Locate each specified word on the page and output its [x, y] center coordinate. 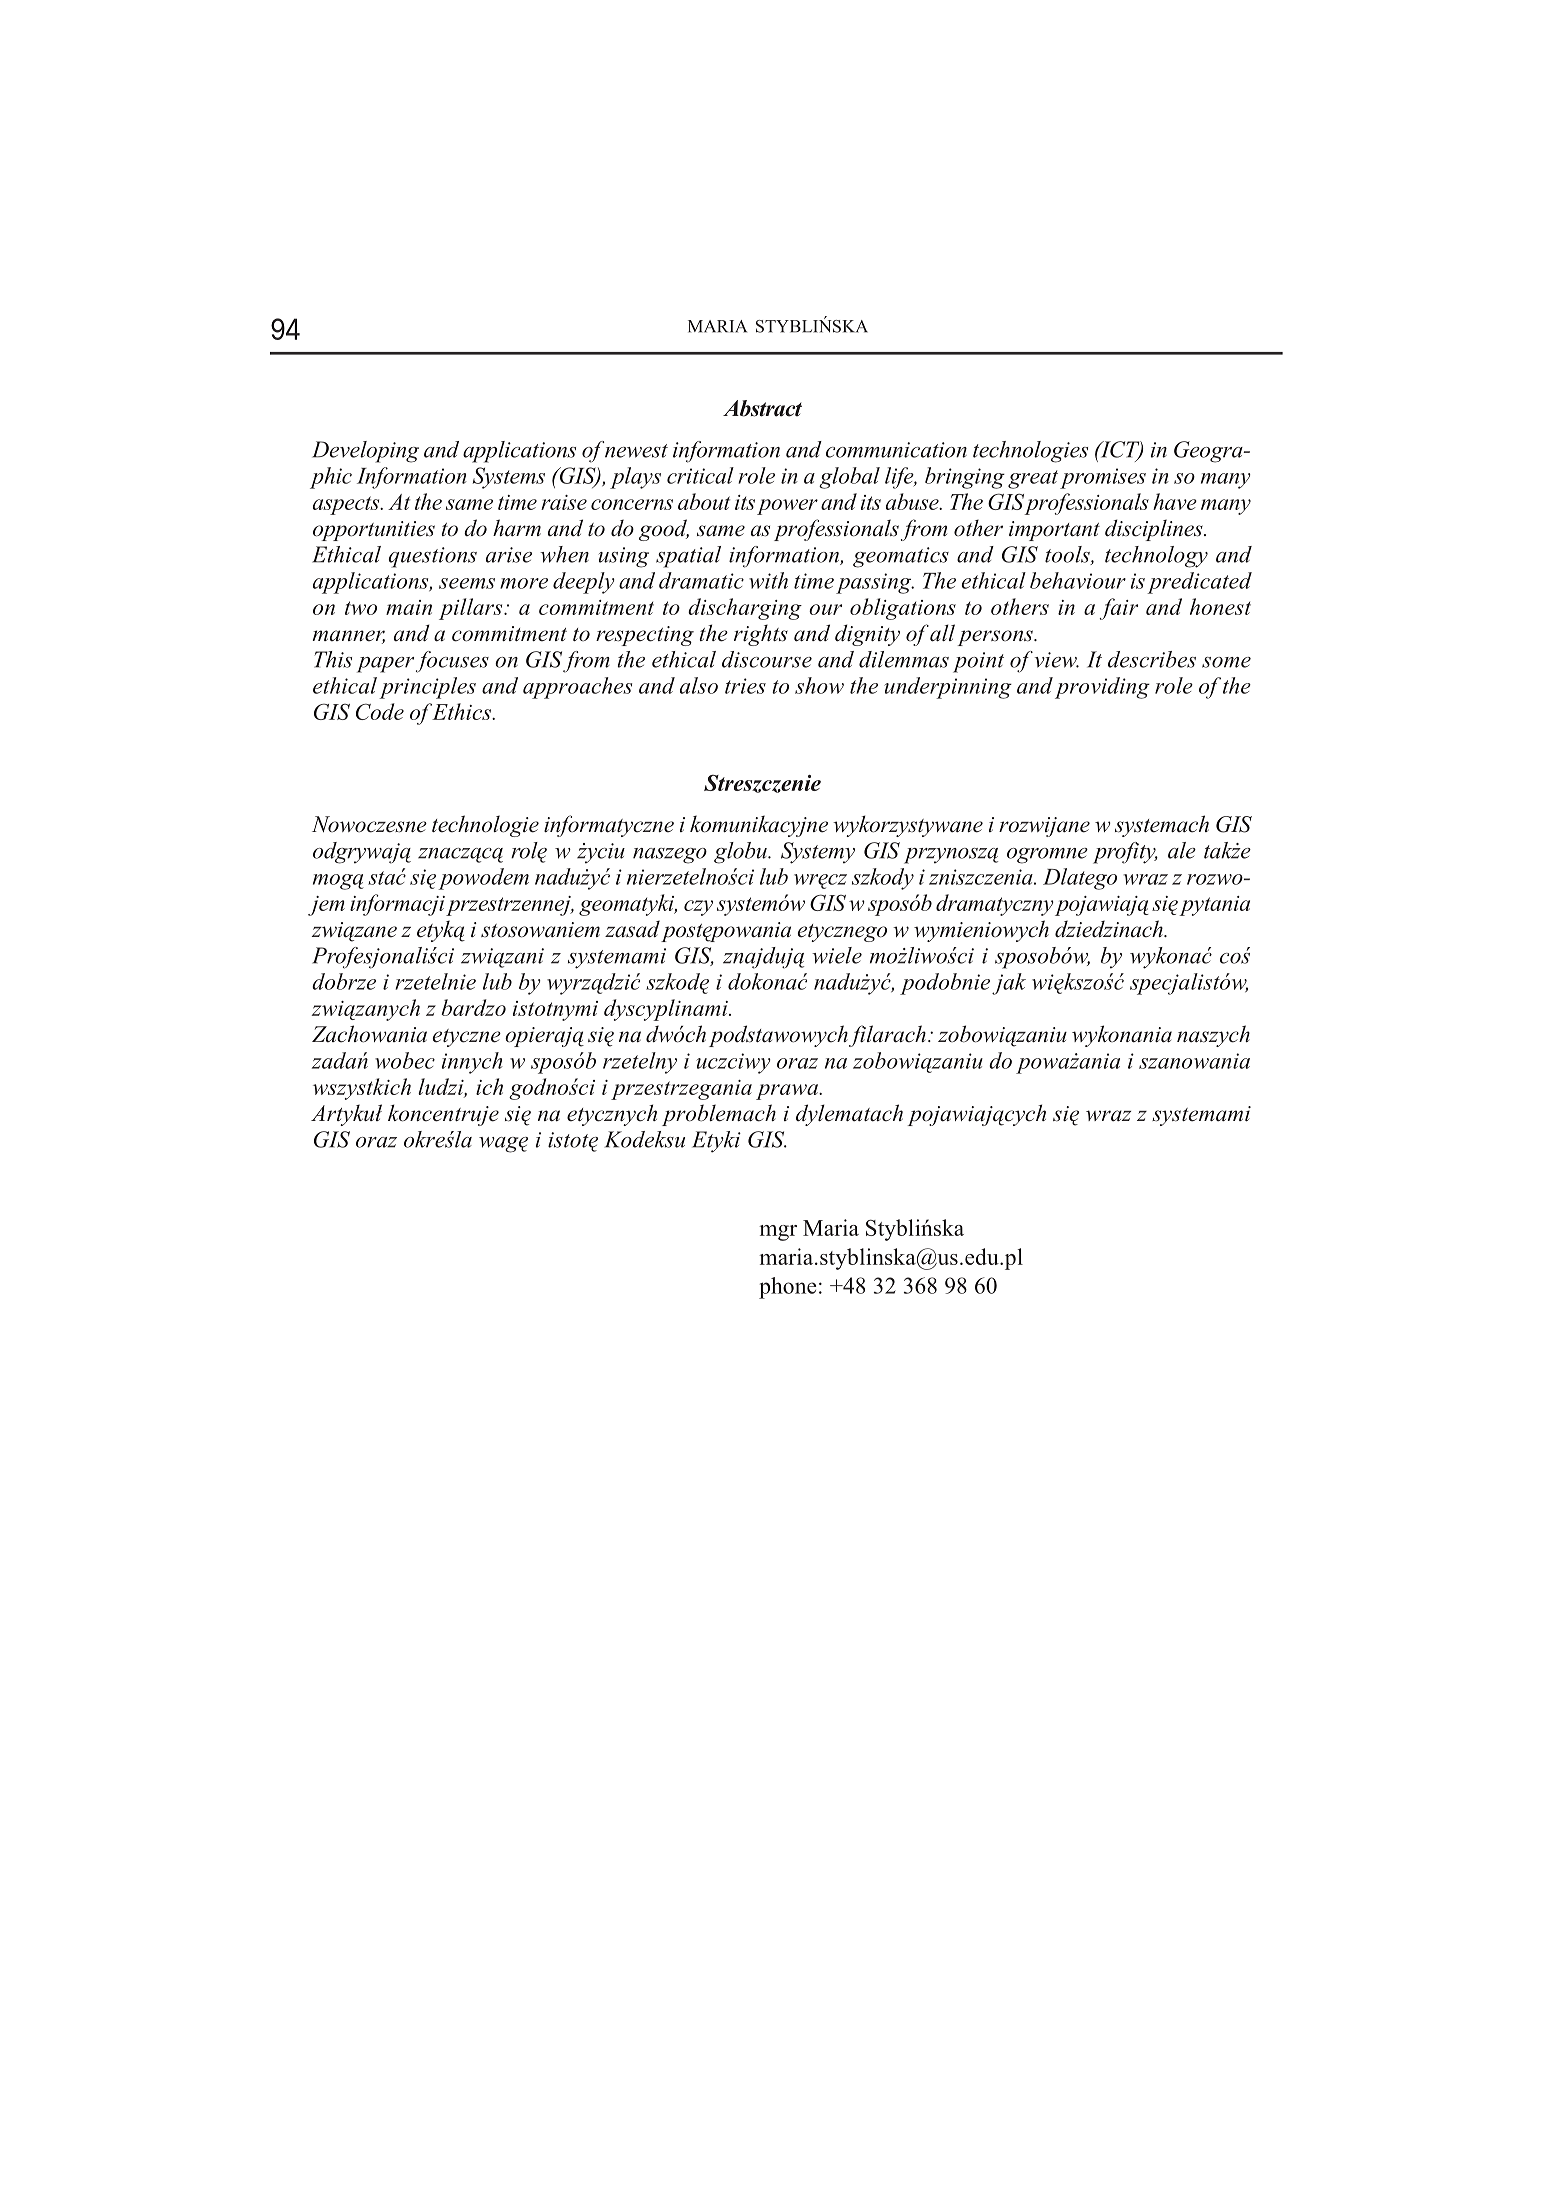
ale [1182, 850]
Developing [365, 452]
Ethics [463, 711]
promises [1103, 478]
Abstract [762, 408]
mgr [778, 1233]
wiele [837, 955]
